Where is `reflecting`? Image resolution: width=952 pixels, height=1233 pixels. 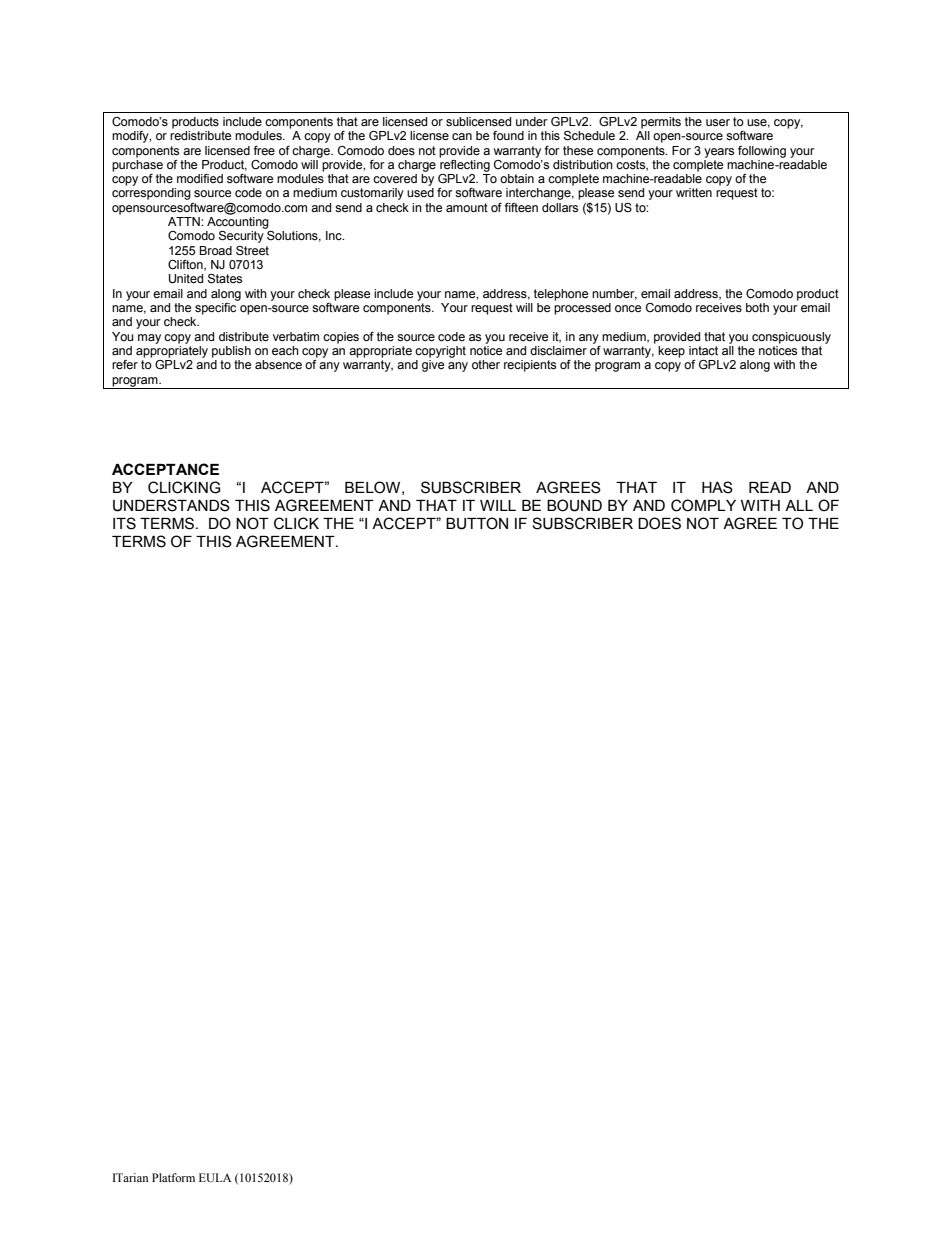 reflecting is located at coordinates (465, 164).
